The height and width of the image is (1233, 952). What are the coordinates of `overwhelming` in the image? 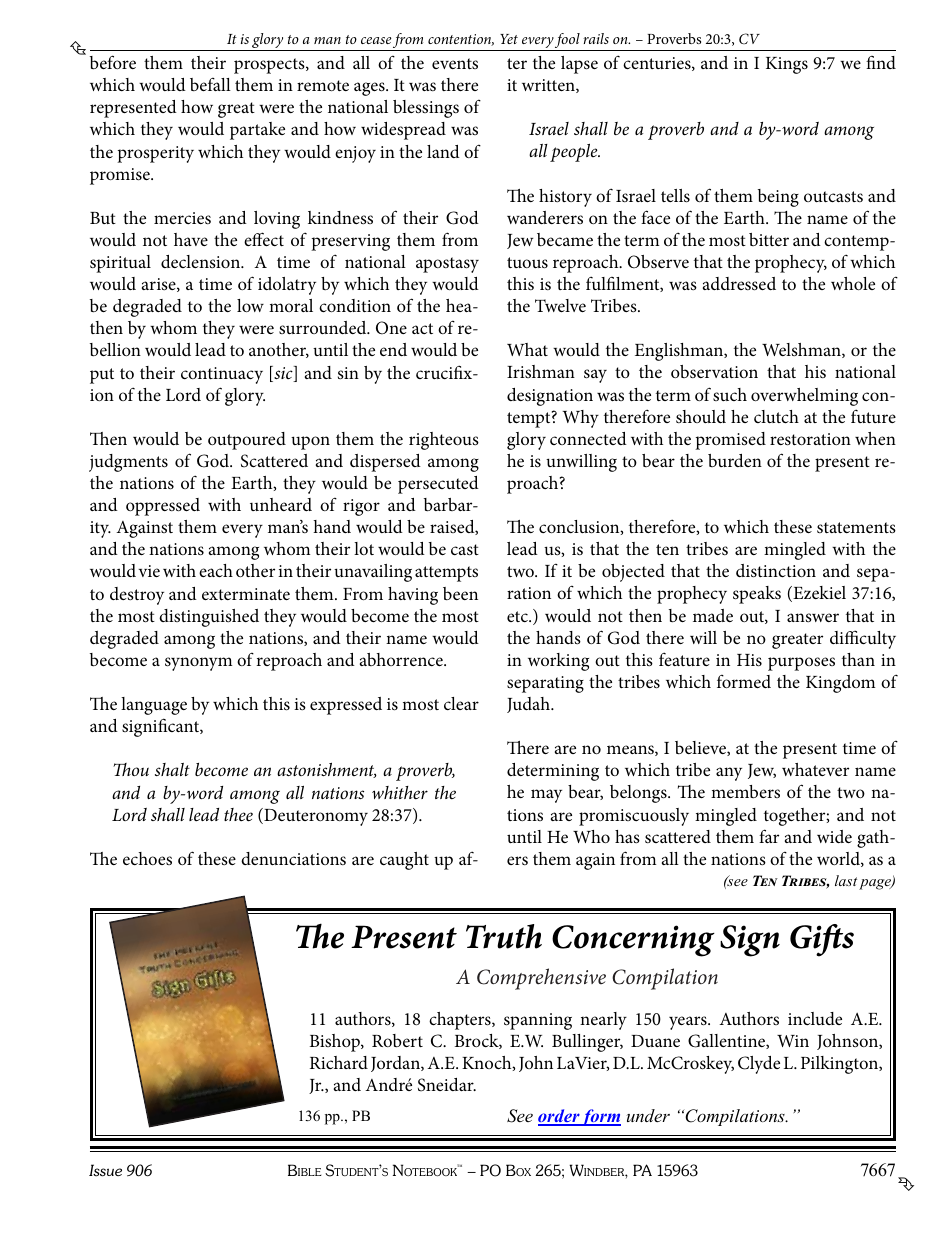 It's located at (804, 397).
